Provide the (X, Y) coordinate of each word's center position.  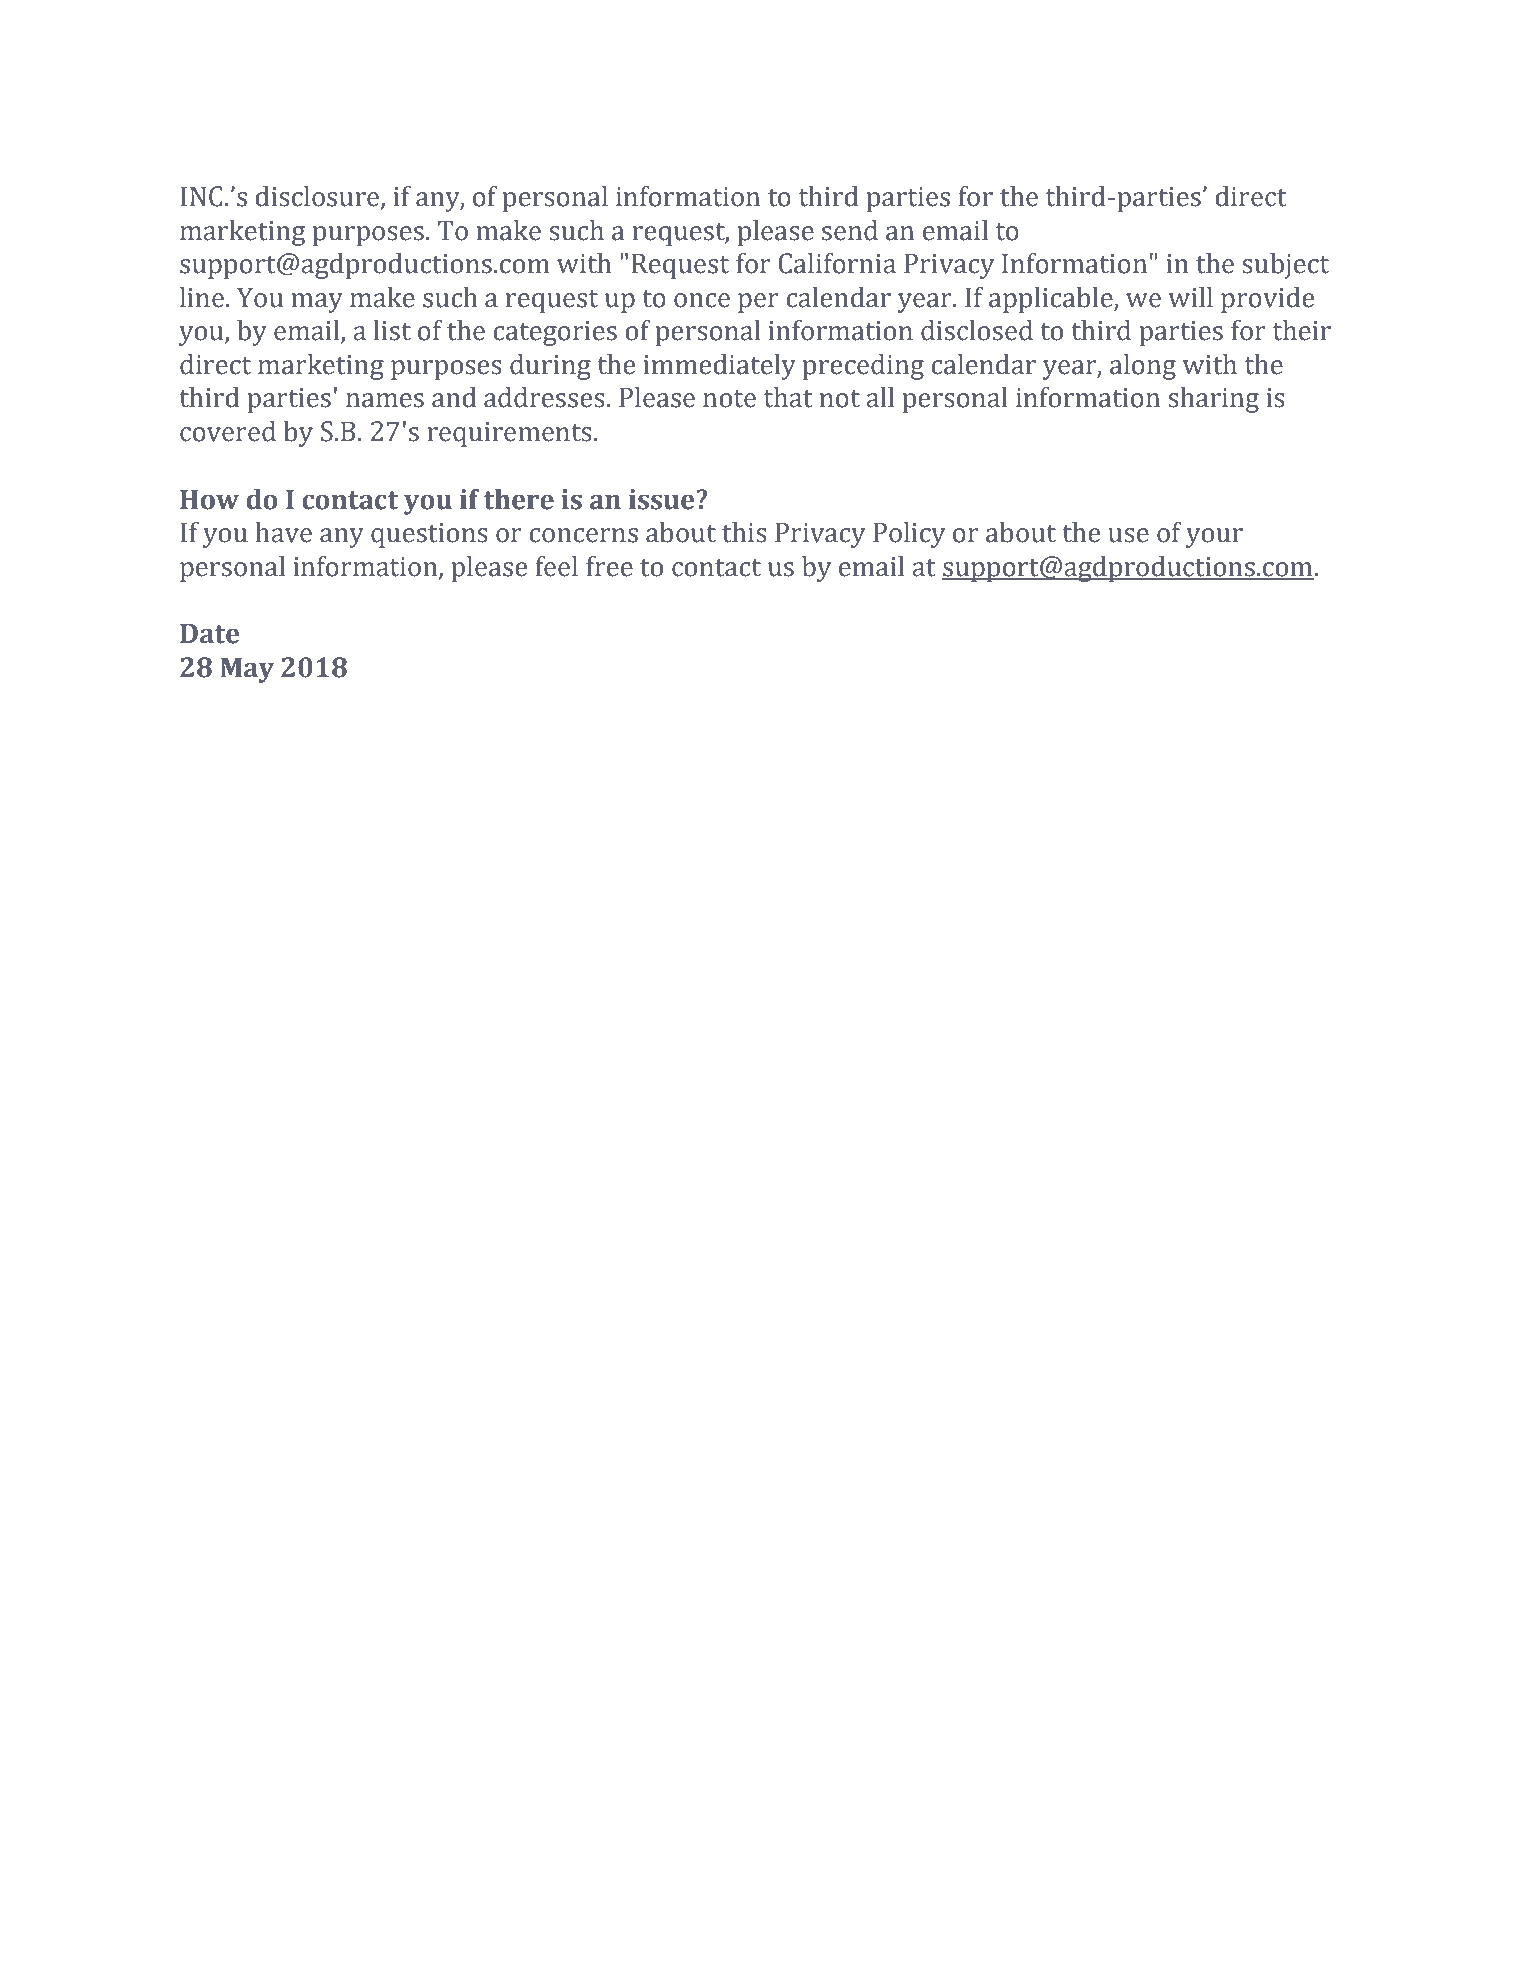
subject (1285, 266)
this (744, 532)
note (729, 399)
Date (209, 633)
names (385, 400)
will (1190, 297)
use (1128, 535)
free (609, 566)
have (283, 532)
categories (555, 333)
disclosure (317, 196)
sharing (1213, 400)
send (850, 230)
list (392, 330)
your (1214, 538)
